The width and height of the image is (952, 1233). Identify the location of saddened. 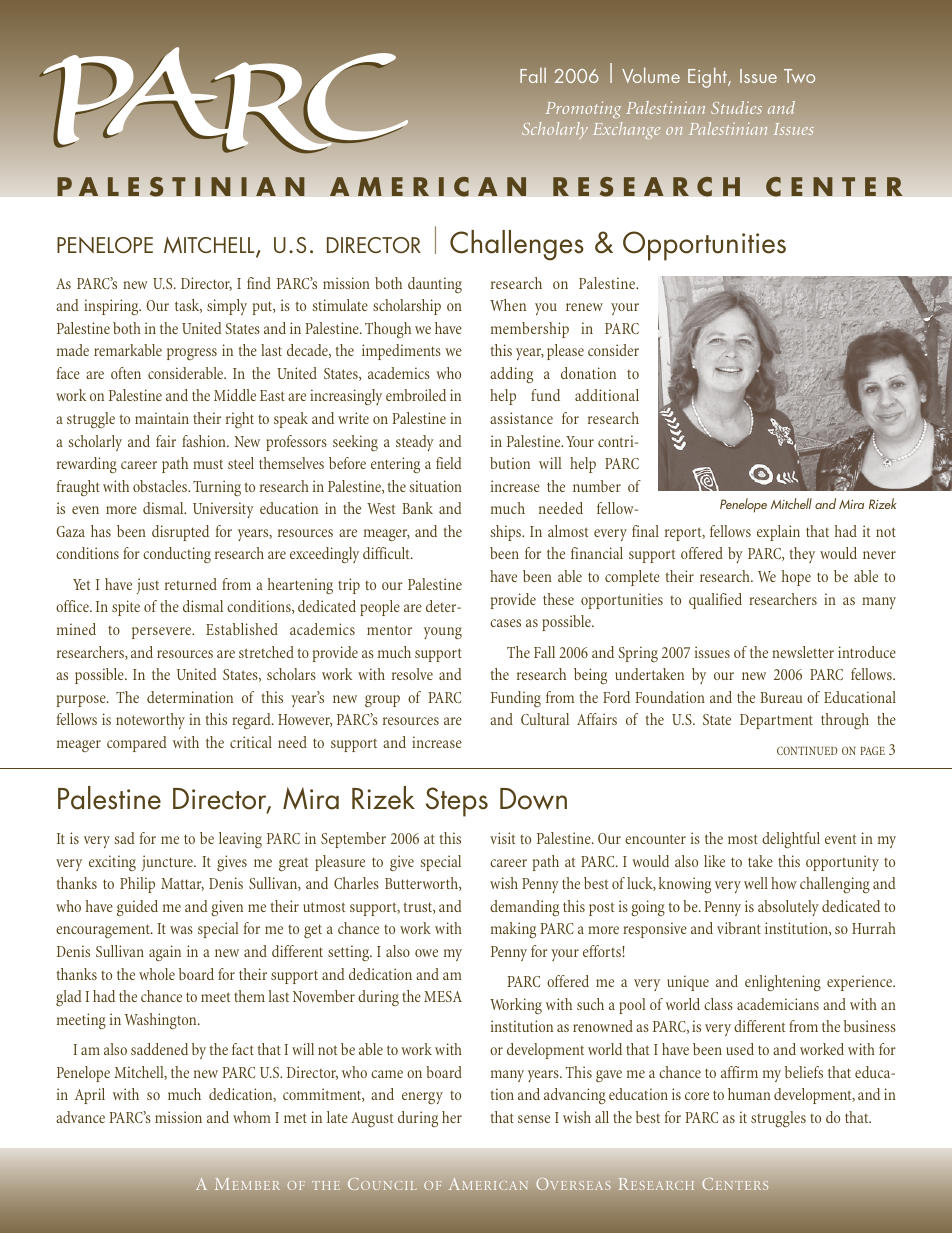
(159, 1049).
